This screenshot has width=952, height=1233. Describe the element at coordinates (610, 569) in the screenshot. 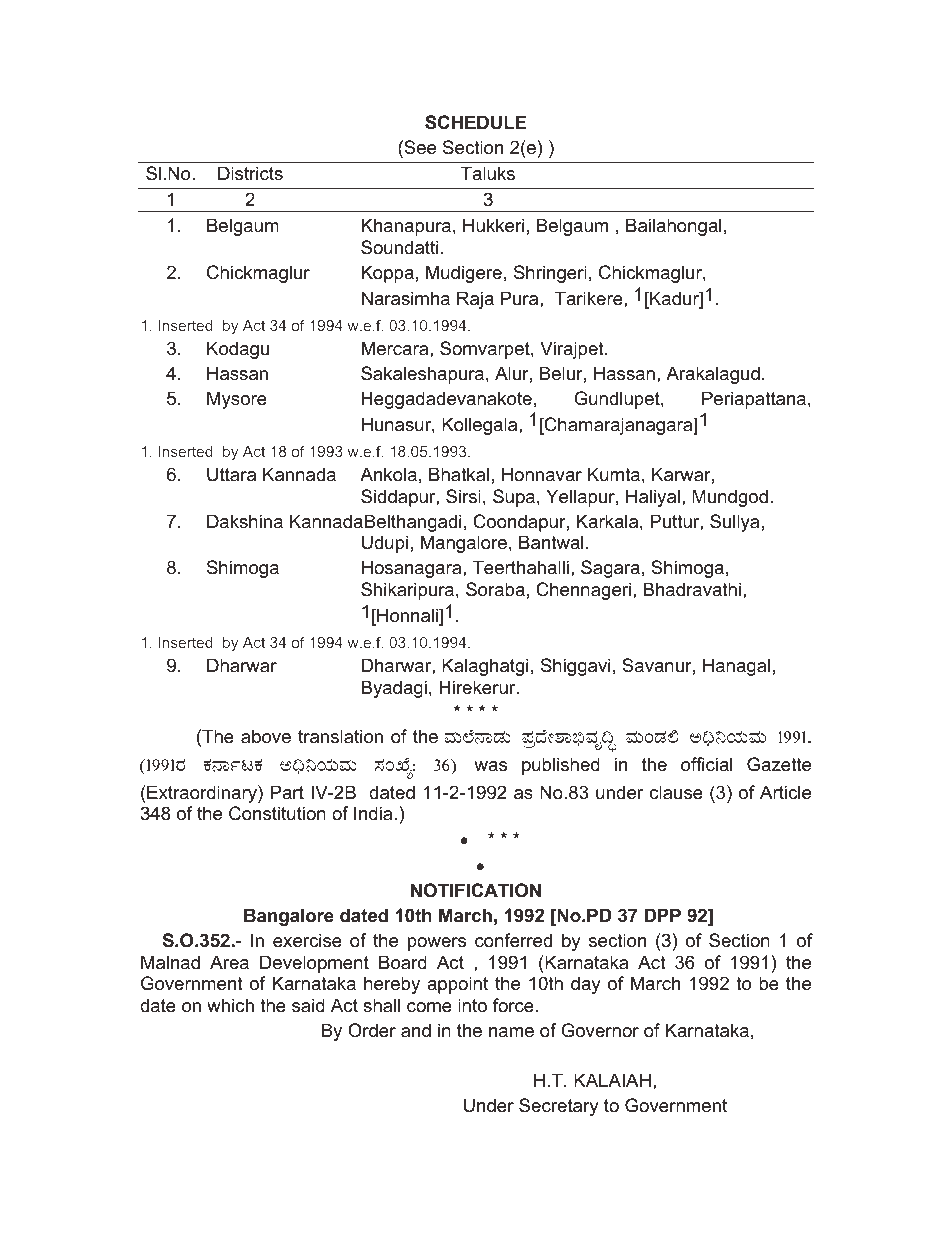

I see `Sagara` at that location.
